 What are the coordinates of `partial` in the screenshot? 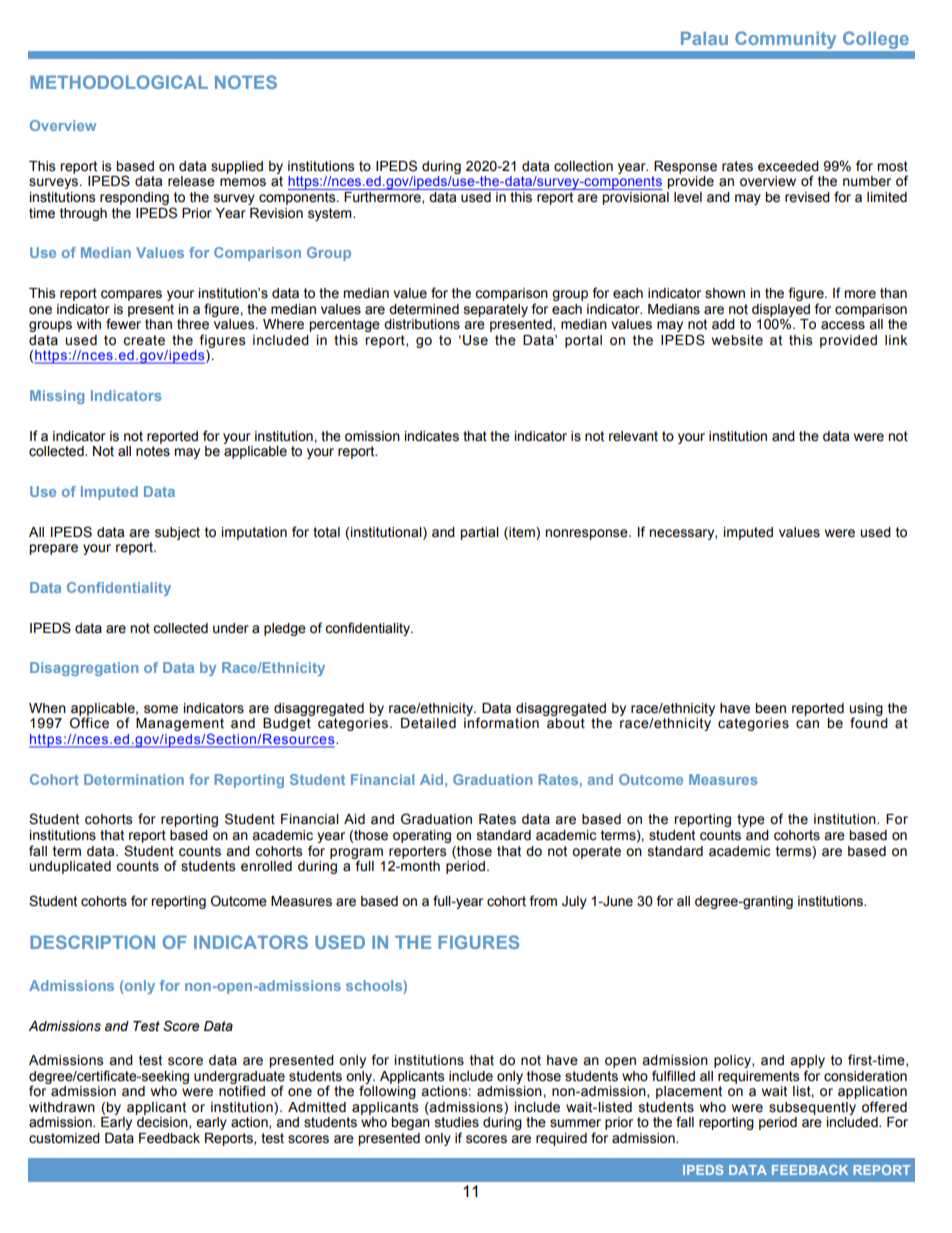 It's located at (479, 533).
